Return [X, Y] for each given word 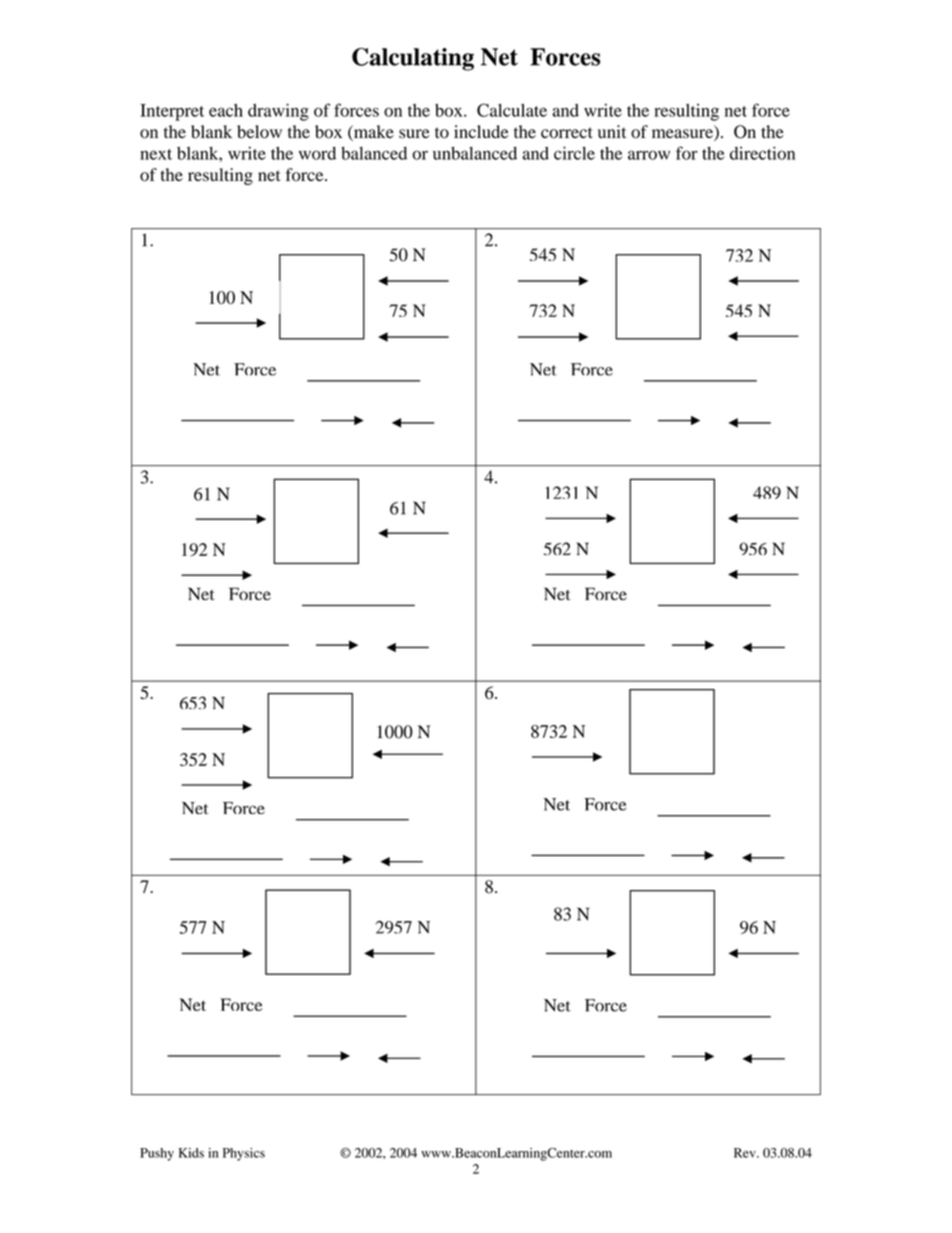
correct [567, 133]
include [481, 131]
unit [612, 131]
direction [762, 153]
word [317, 153]
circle [574, 153]
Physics [244, 1154]
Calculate [512, 110]
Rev [746, 1153]
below [259, 132]
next [156, 154]
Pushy [157, 1154]
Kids [191, 1153]
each [226, 110]
